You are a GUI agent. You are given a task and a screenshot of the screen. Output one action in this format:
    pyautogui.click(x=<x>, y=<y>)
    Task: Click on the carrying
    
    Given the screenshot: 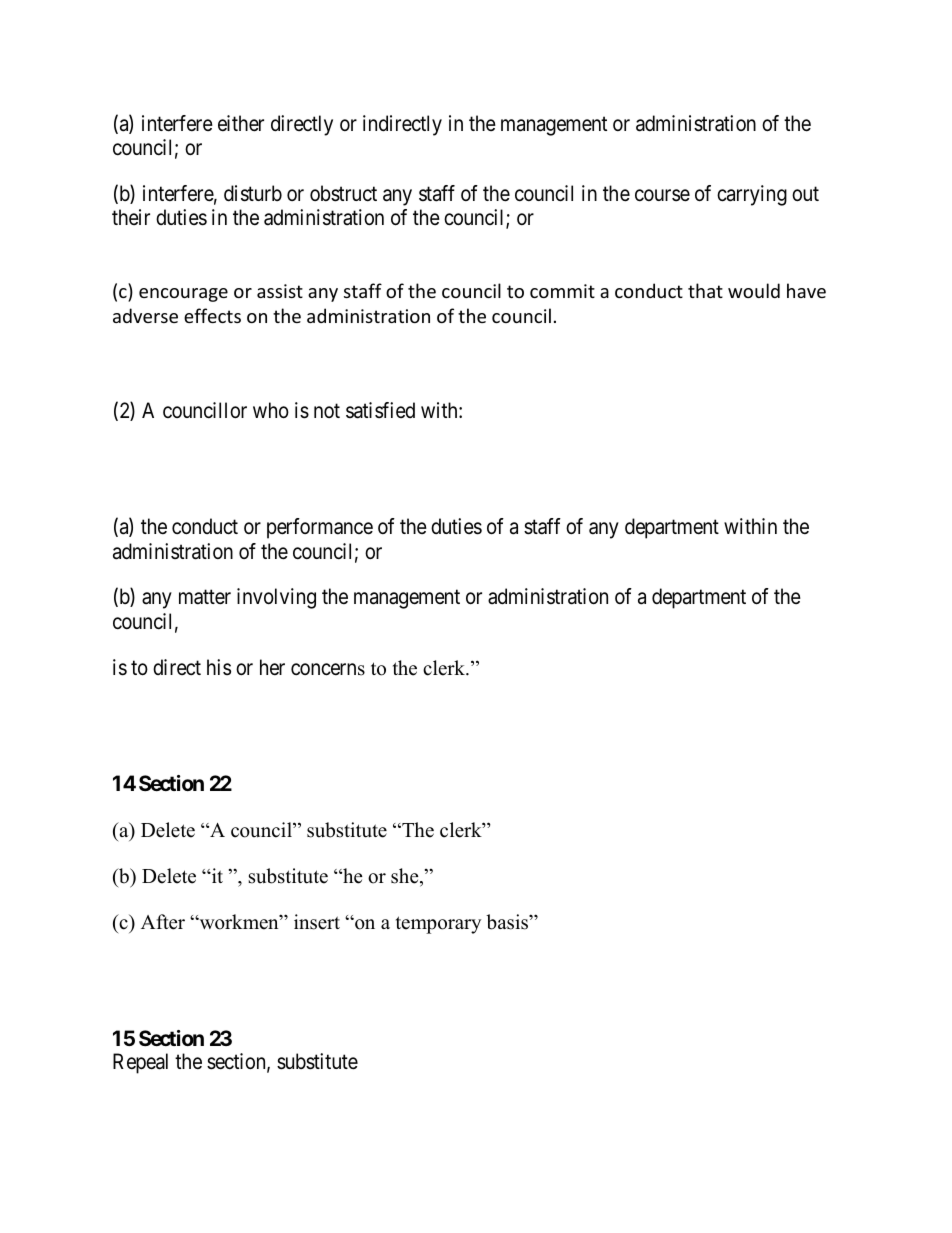 What is the action you would take?
    pyautogui.click(x=752, y=195)
